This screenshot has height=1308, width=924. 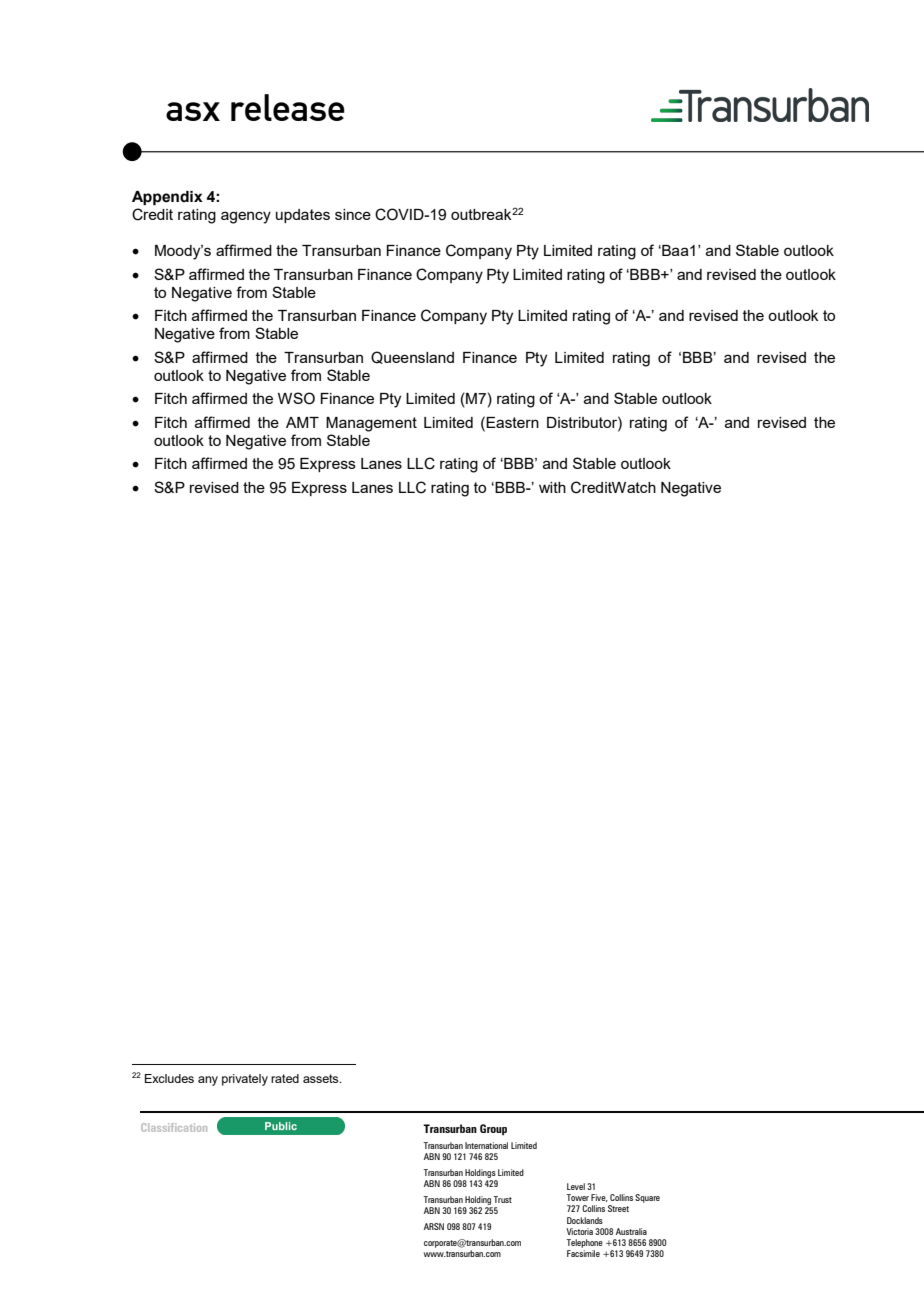 What do you see at coordinates (502, 1199) in the screenshot?
I see `Trust` at bounding box center [502, 1199].
